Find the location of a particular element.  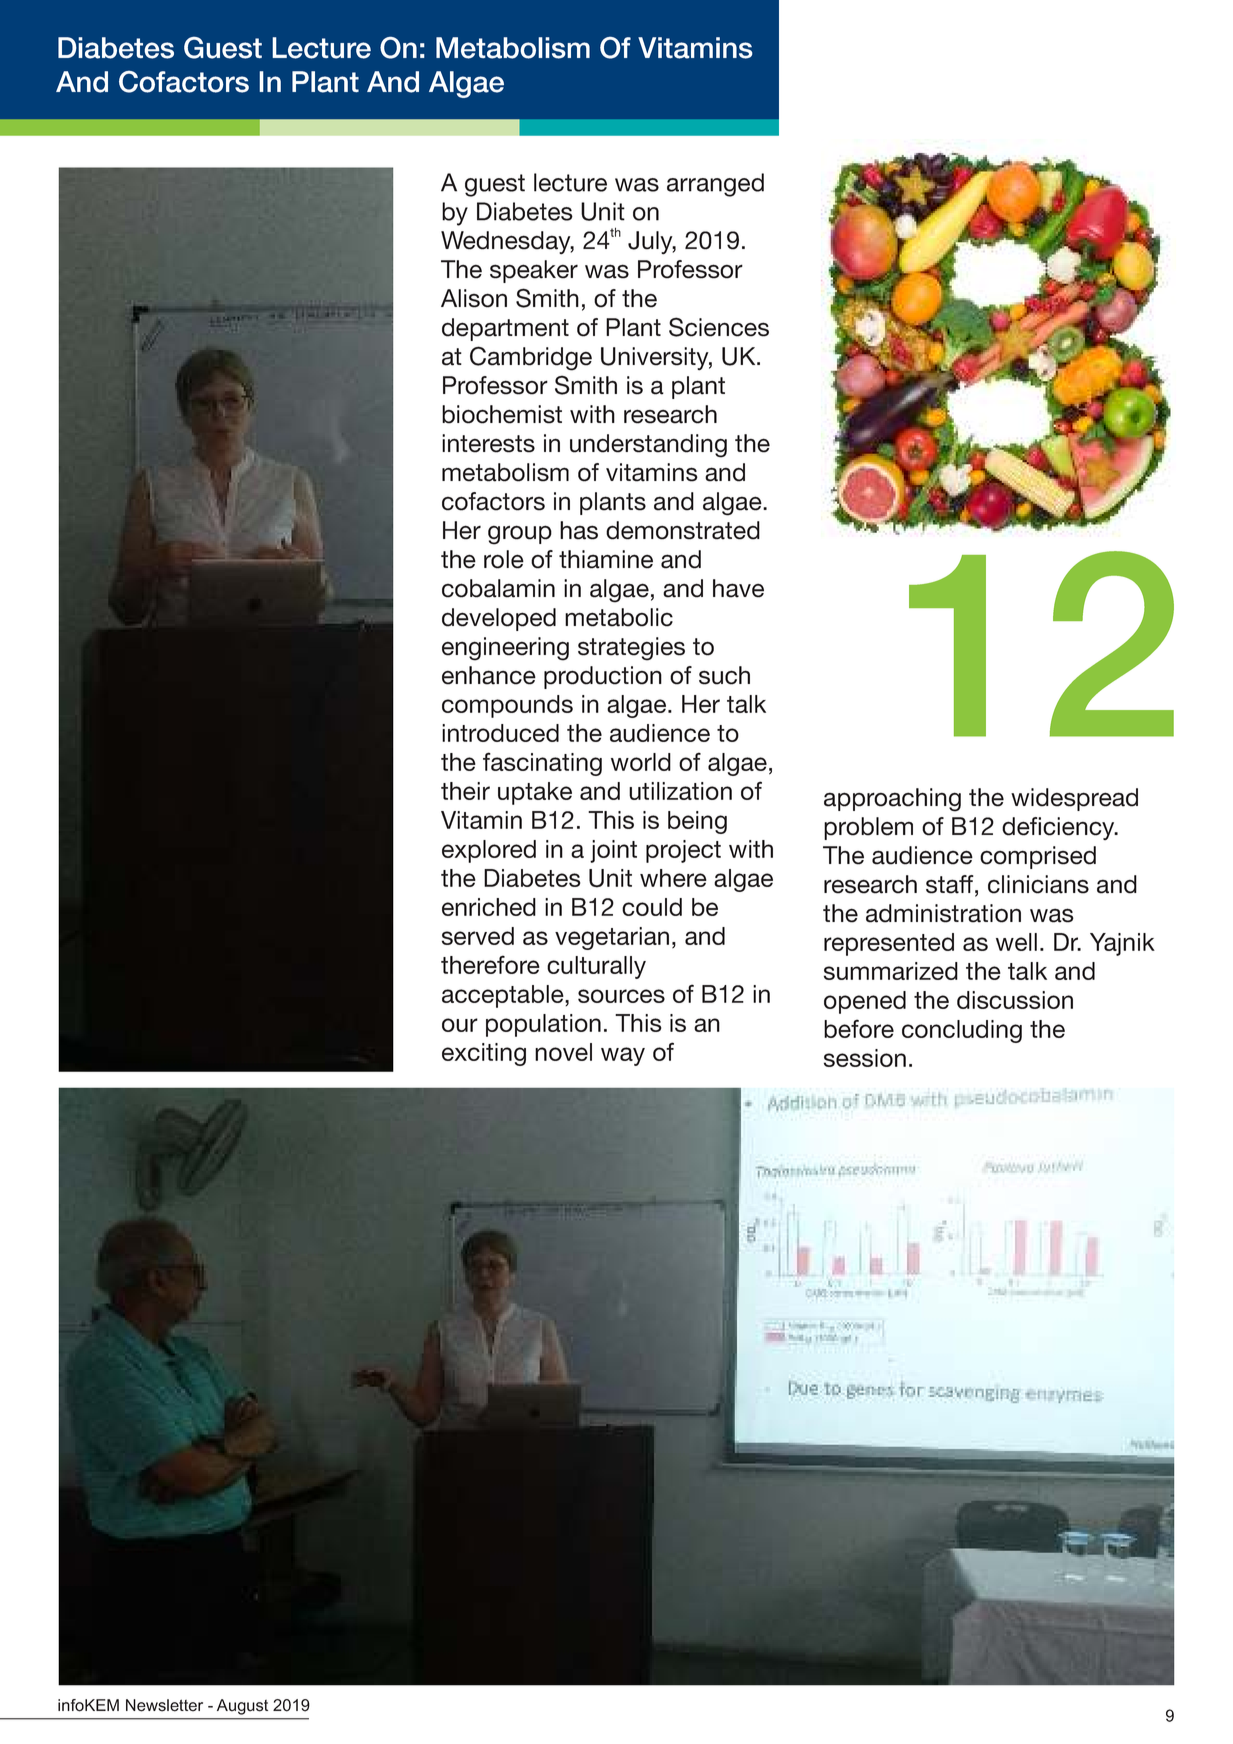

Newsletter is located at coordinates (164, 1705).
